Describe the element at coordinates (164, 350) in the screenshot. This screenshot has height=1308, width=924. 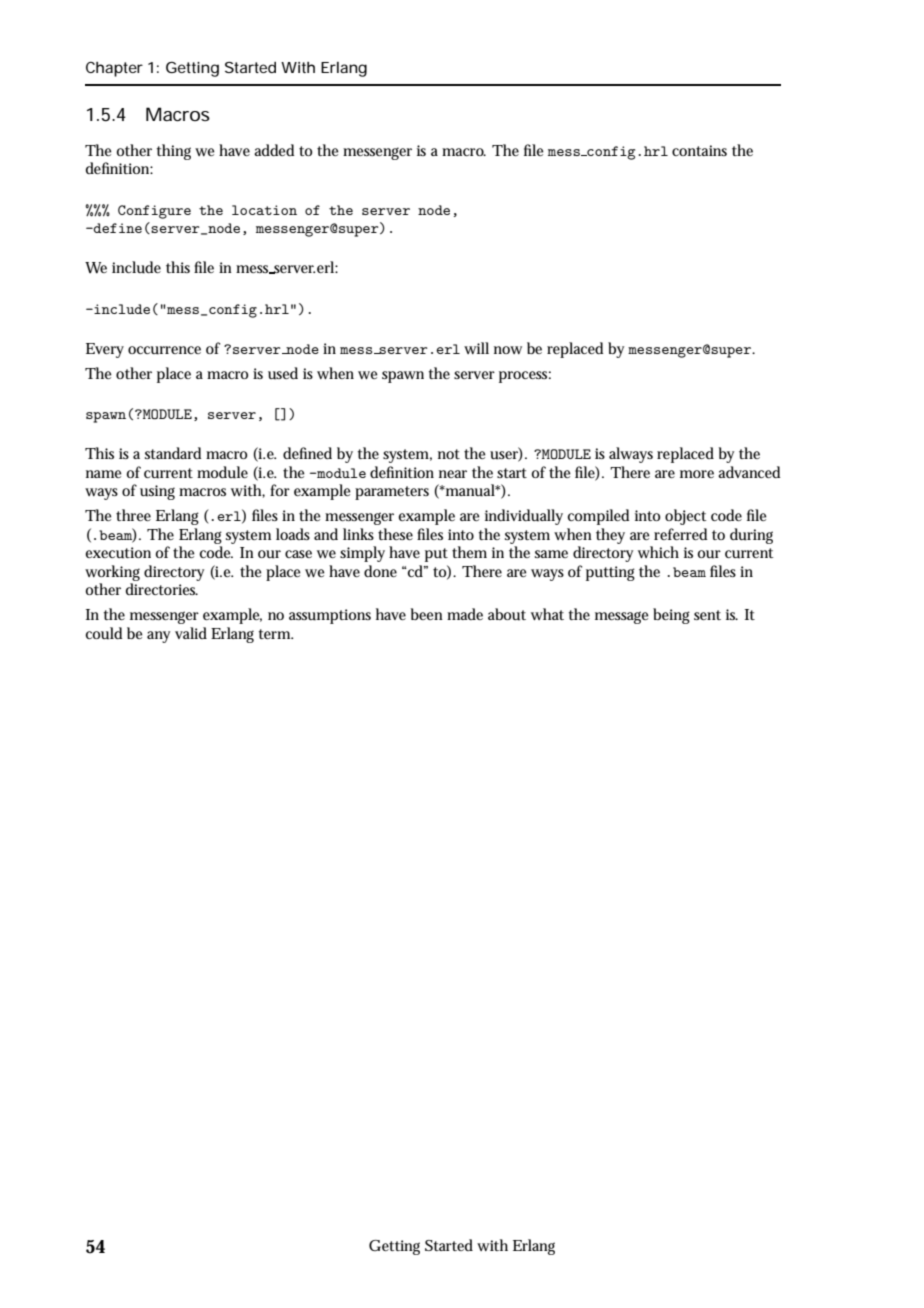
I see `occurrence` at that location.
